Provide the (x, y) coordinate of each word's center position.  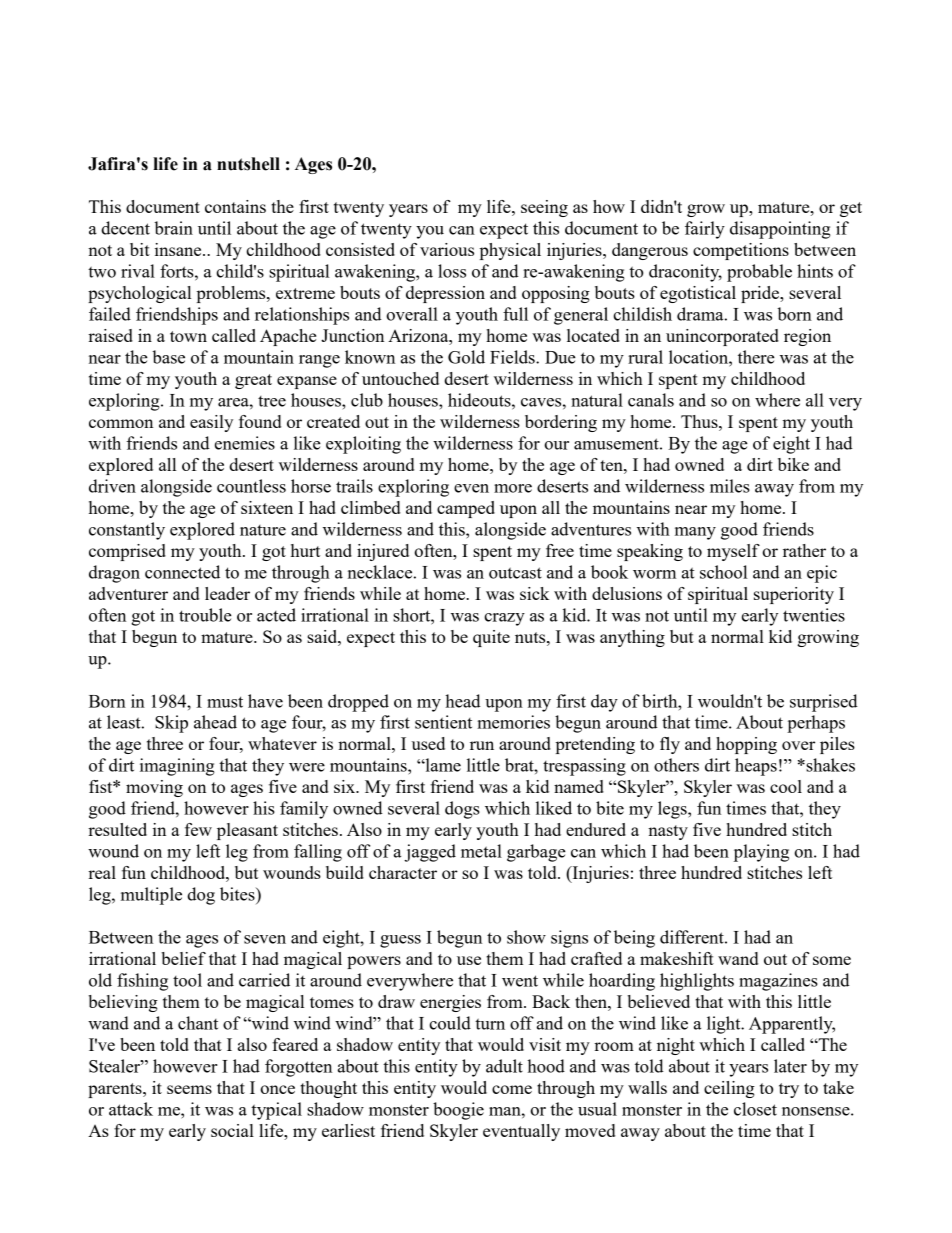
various (447, 249)
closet (755, 1109)
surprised (824, 703)
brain (173, 228)
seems (189, 1089)
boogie (458, 1111)
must (225, 702)
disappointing (780, 230)
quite (491, 638)
